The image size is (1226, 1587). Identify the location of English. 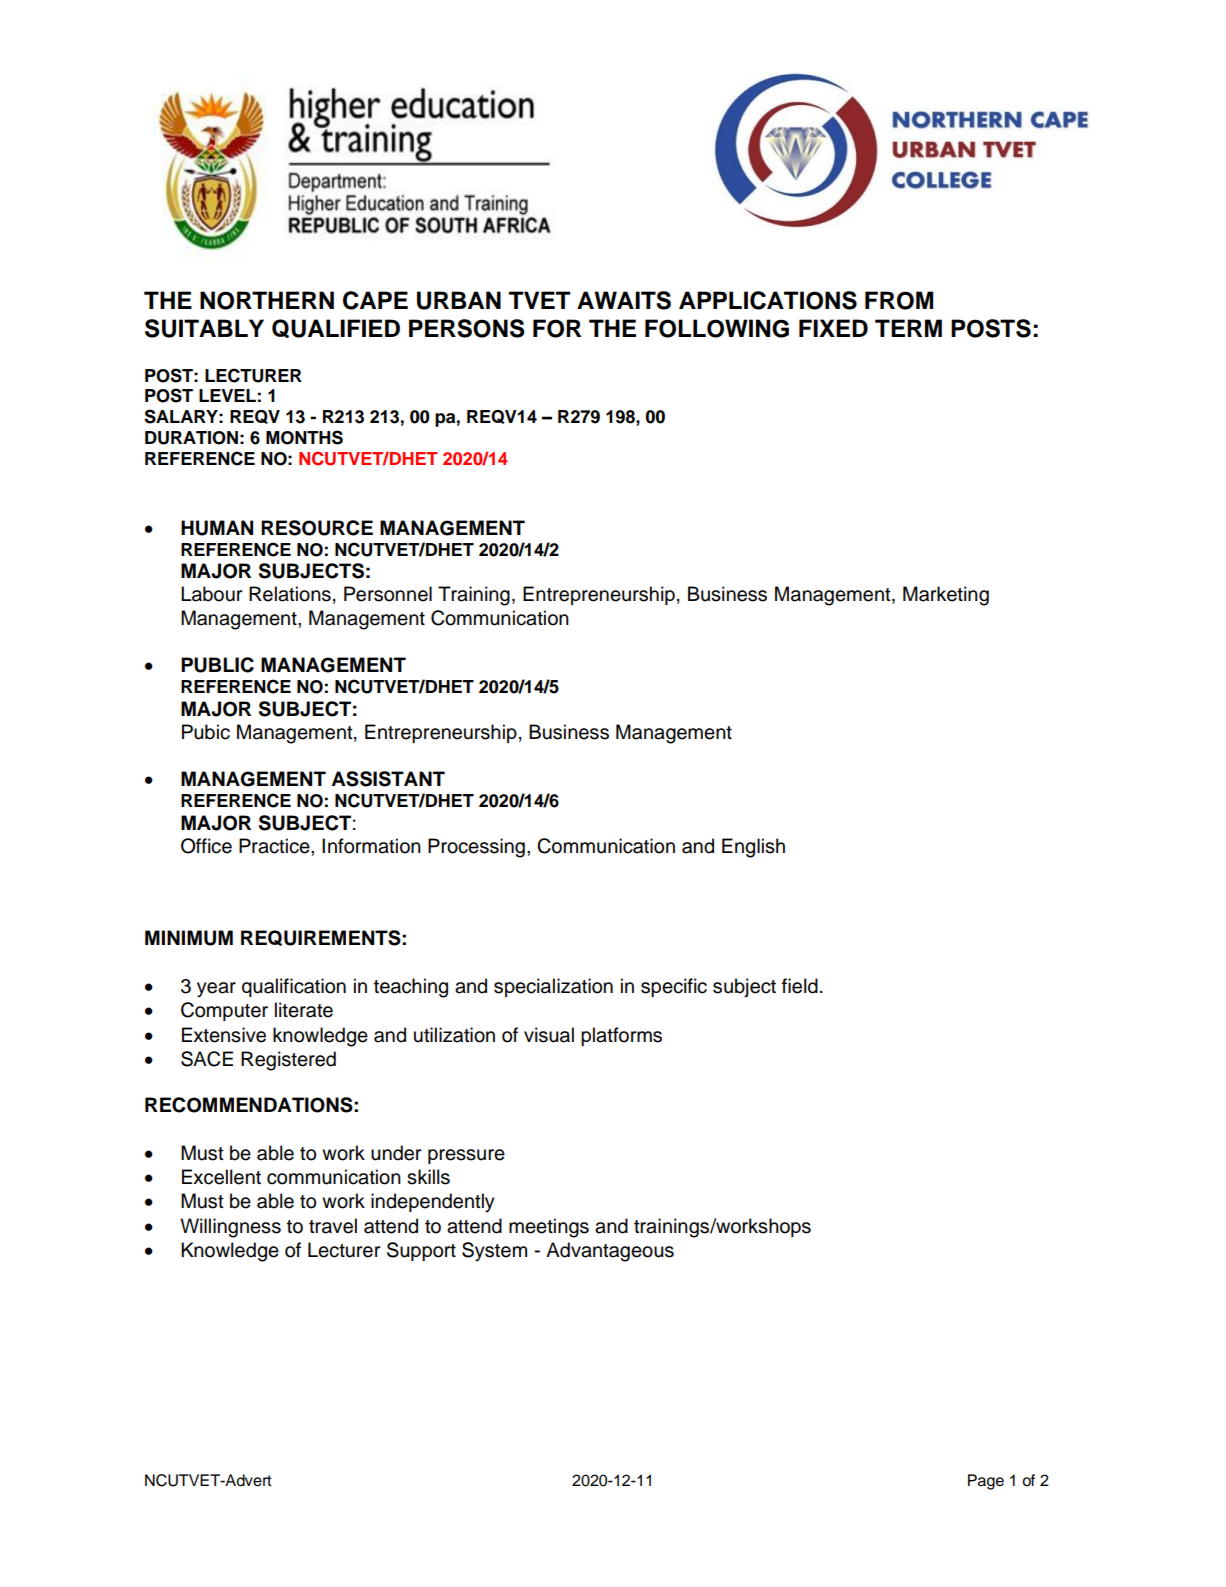
(753, 848).
